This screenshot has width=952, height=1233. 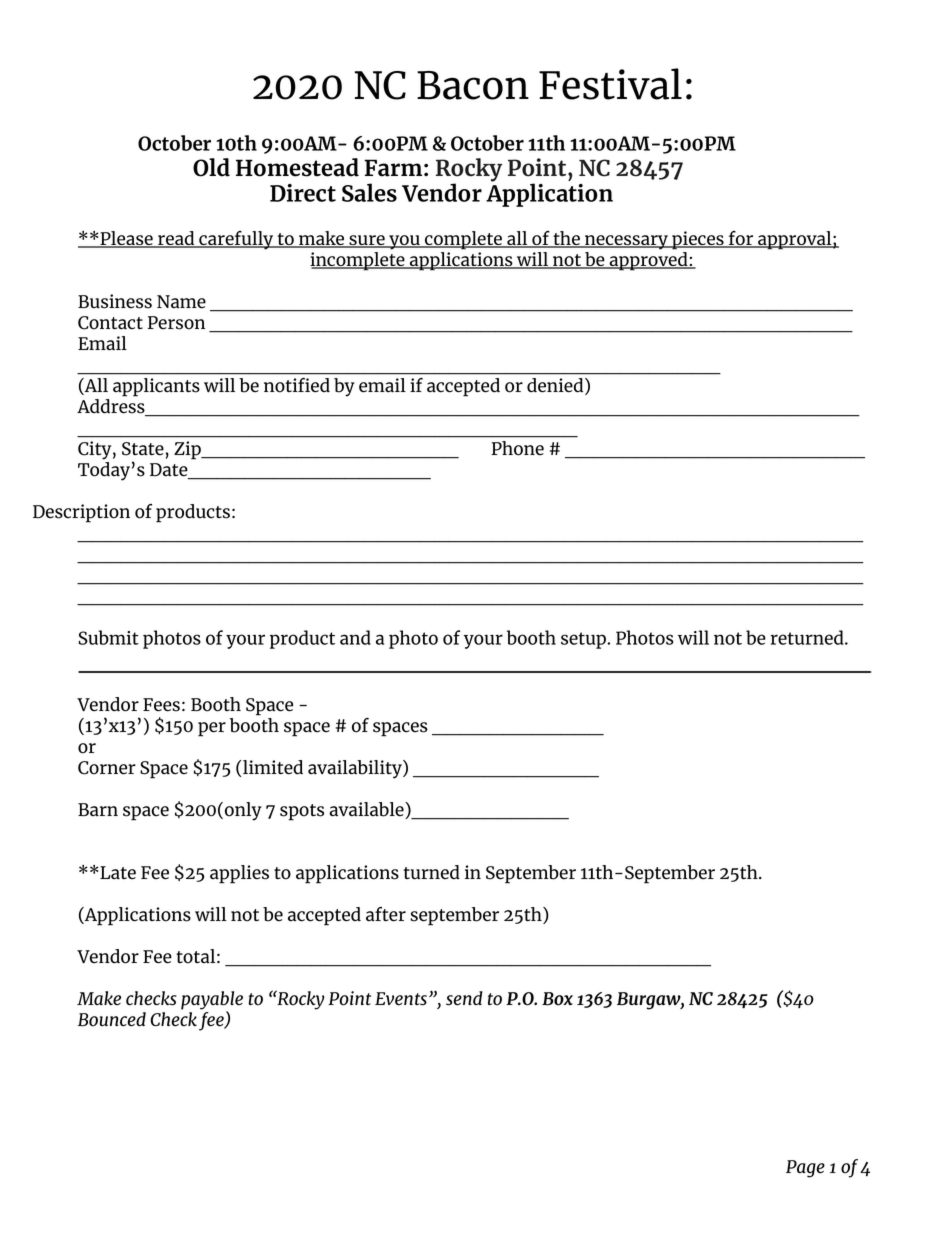 I want to click on Box, so click(x=557, y=999).
